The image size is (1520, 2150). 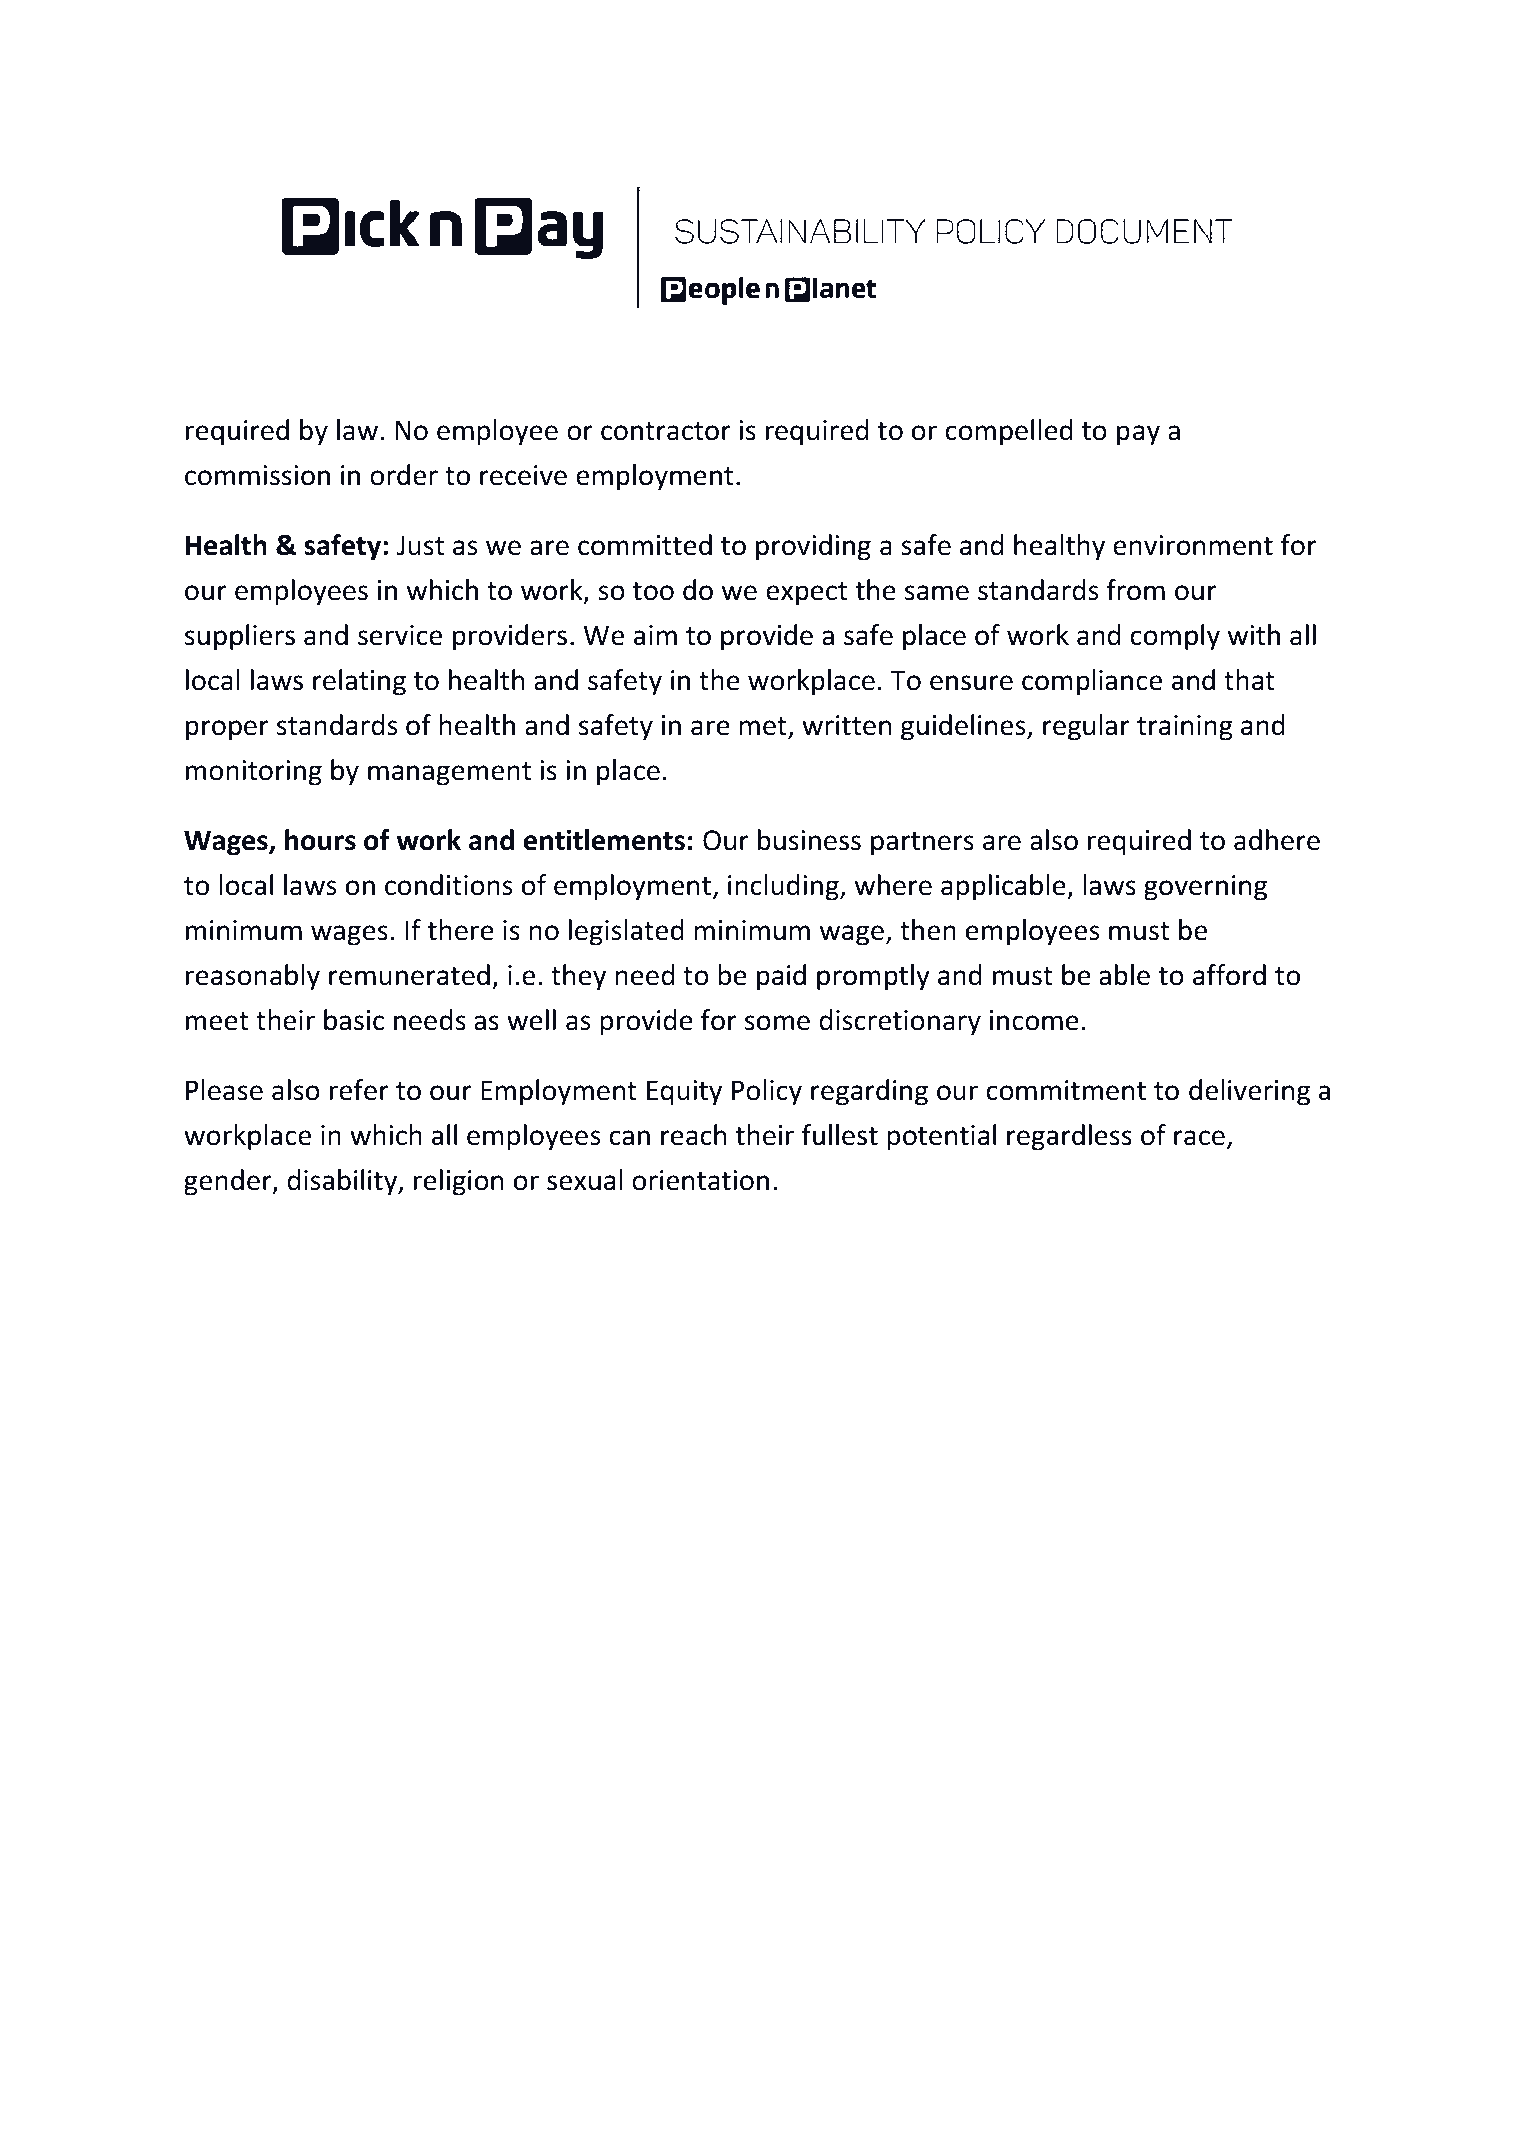 I want to click on remunerated, so click(x=409, y=975).
